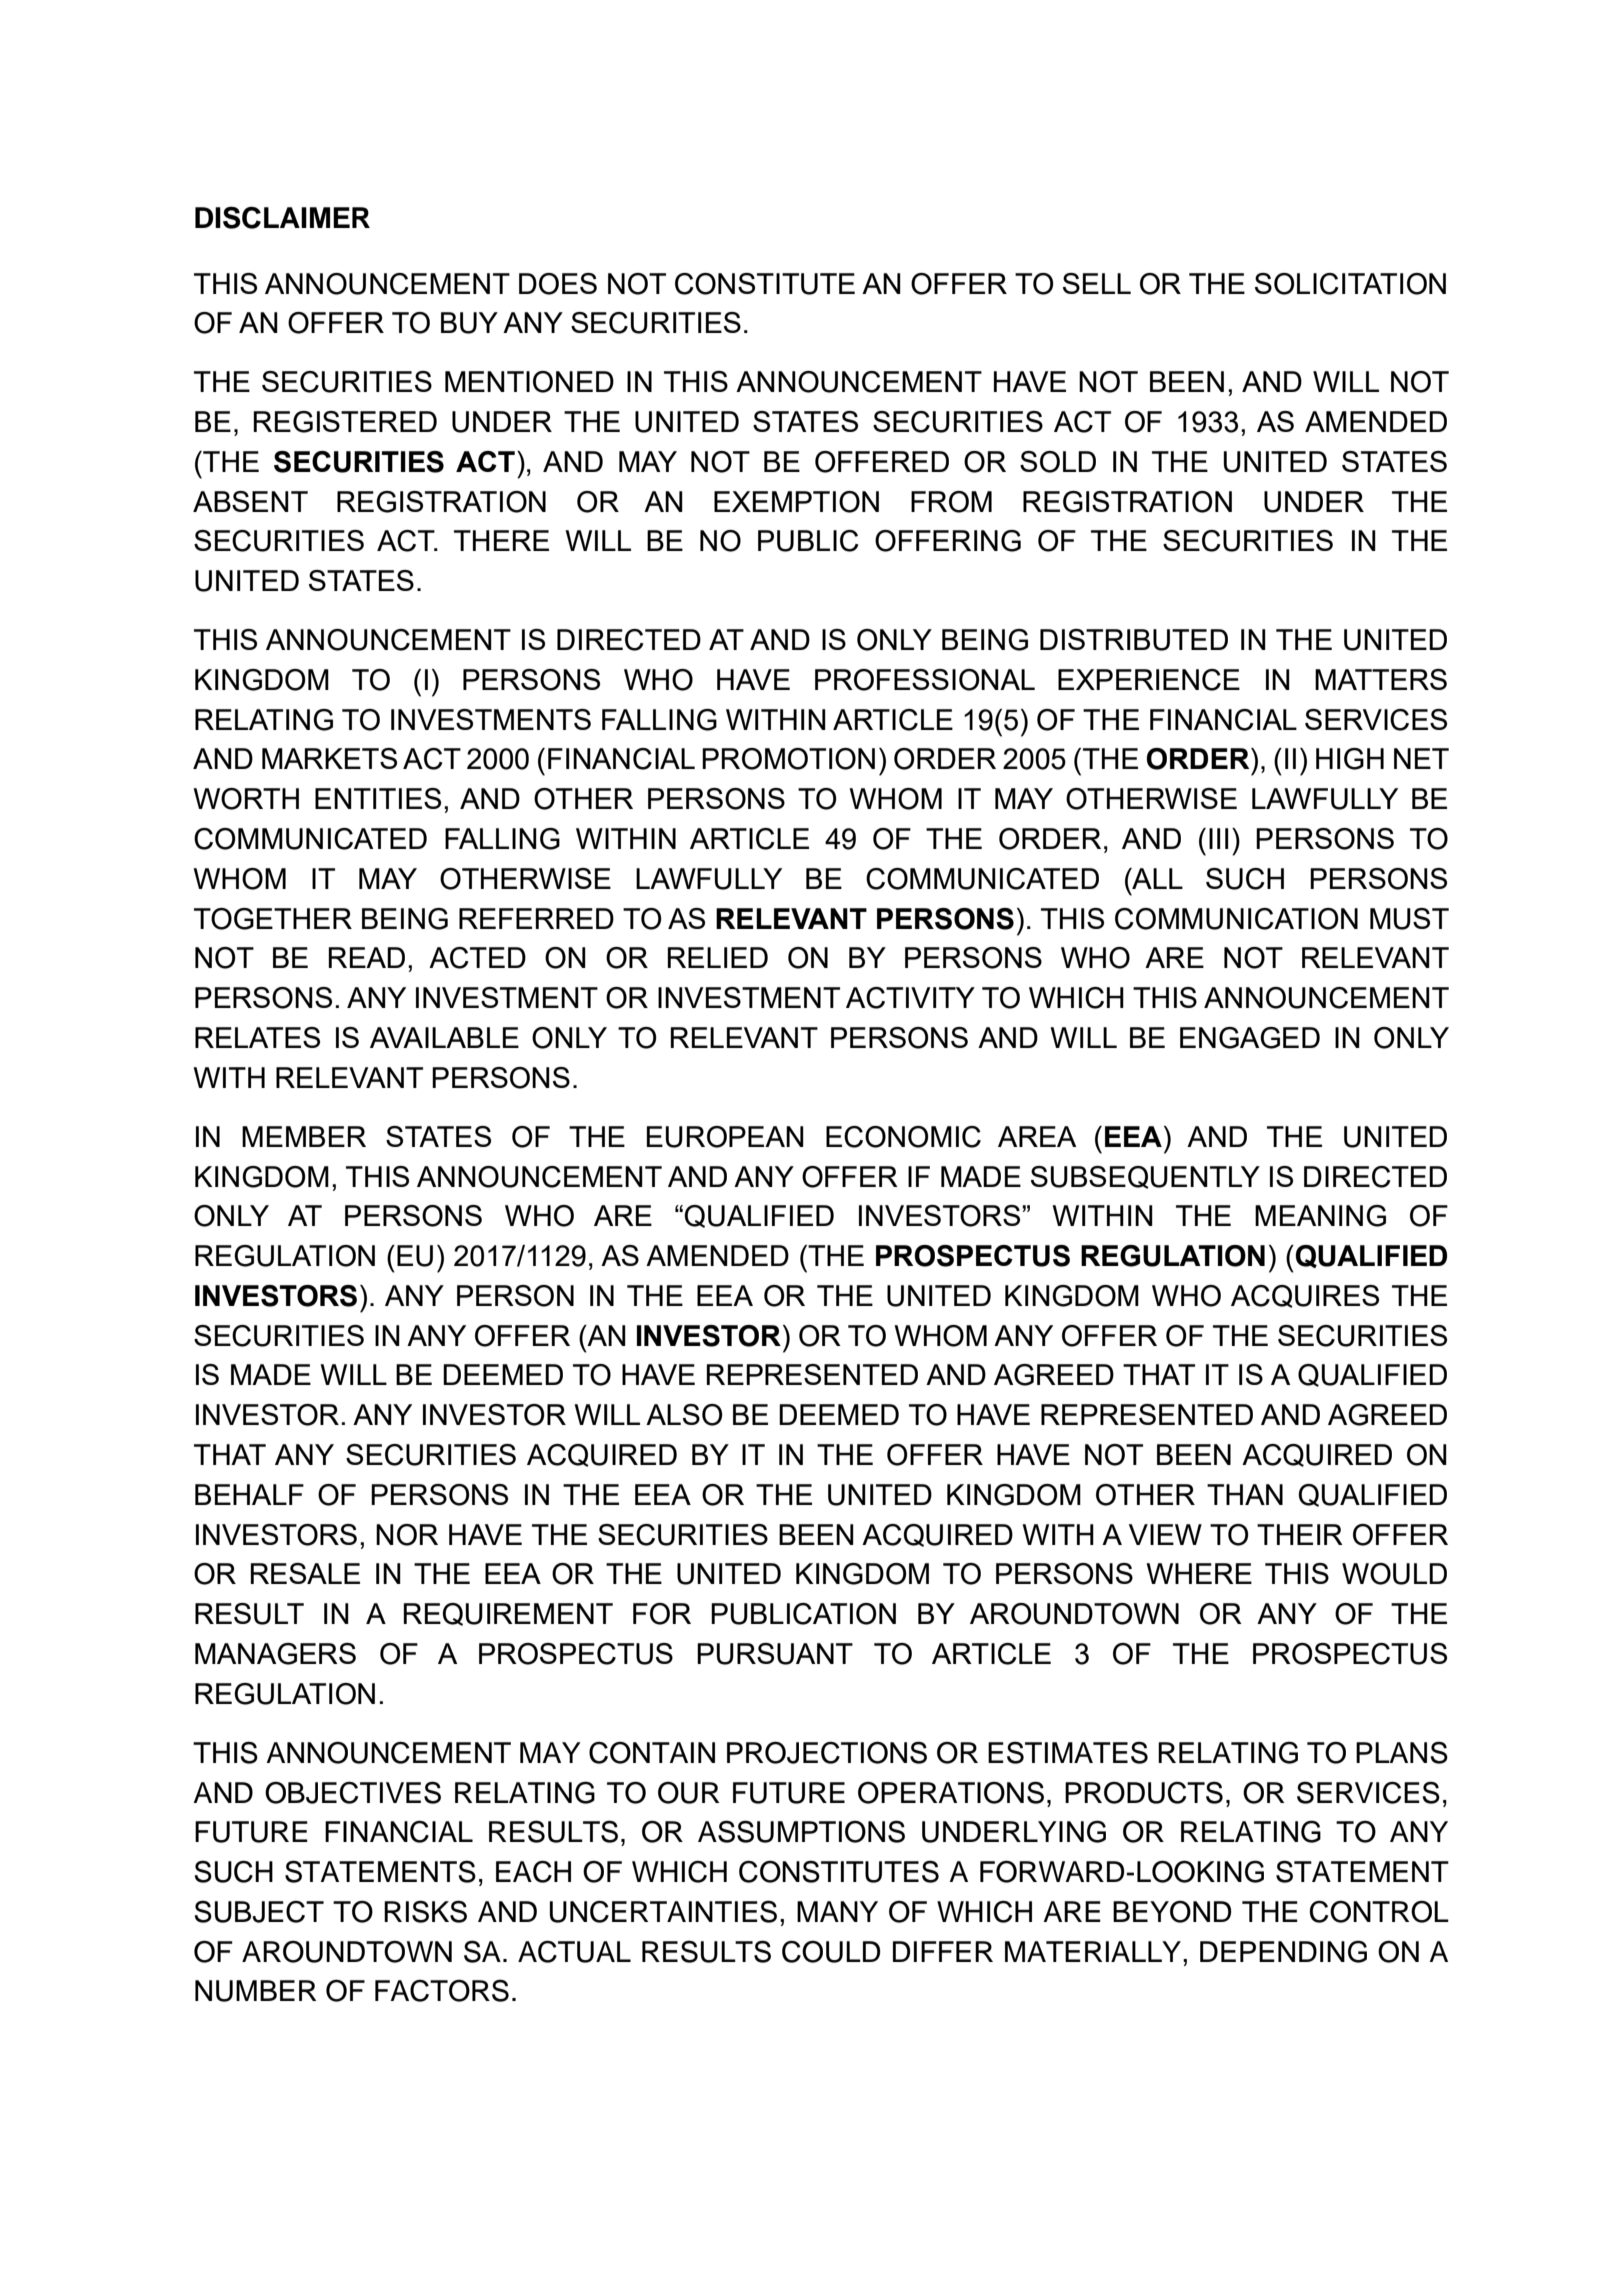  I want to click on SOLICITATION, so click(1350, 284).
